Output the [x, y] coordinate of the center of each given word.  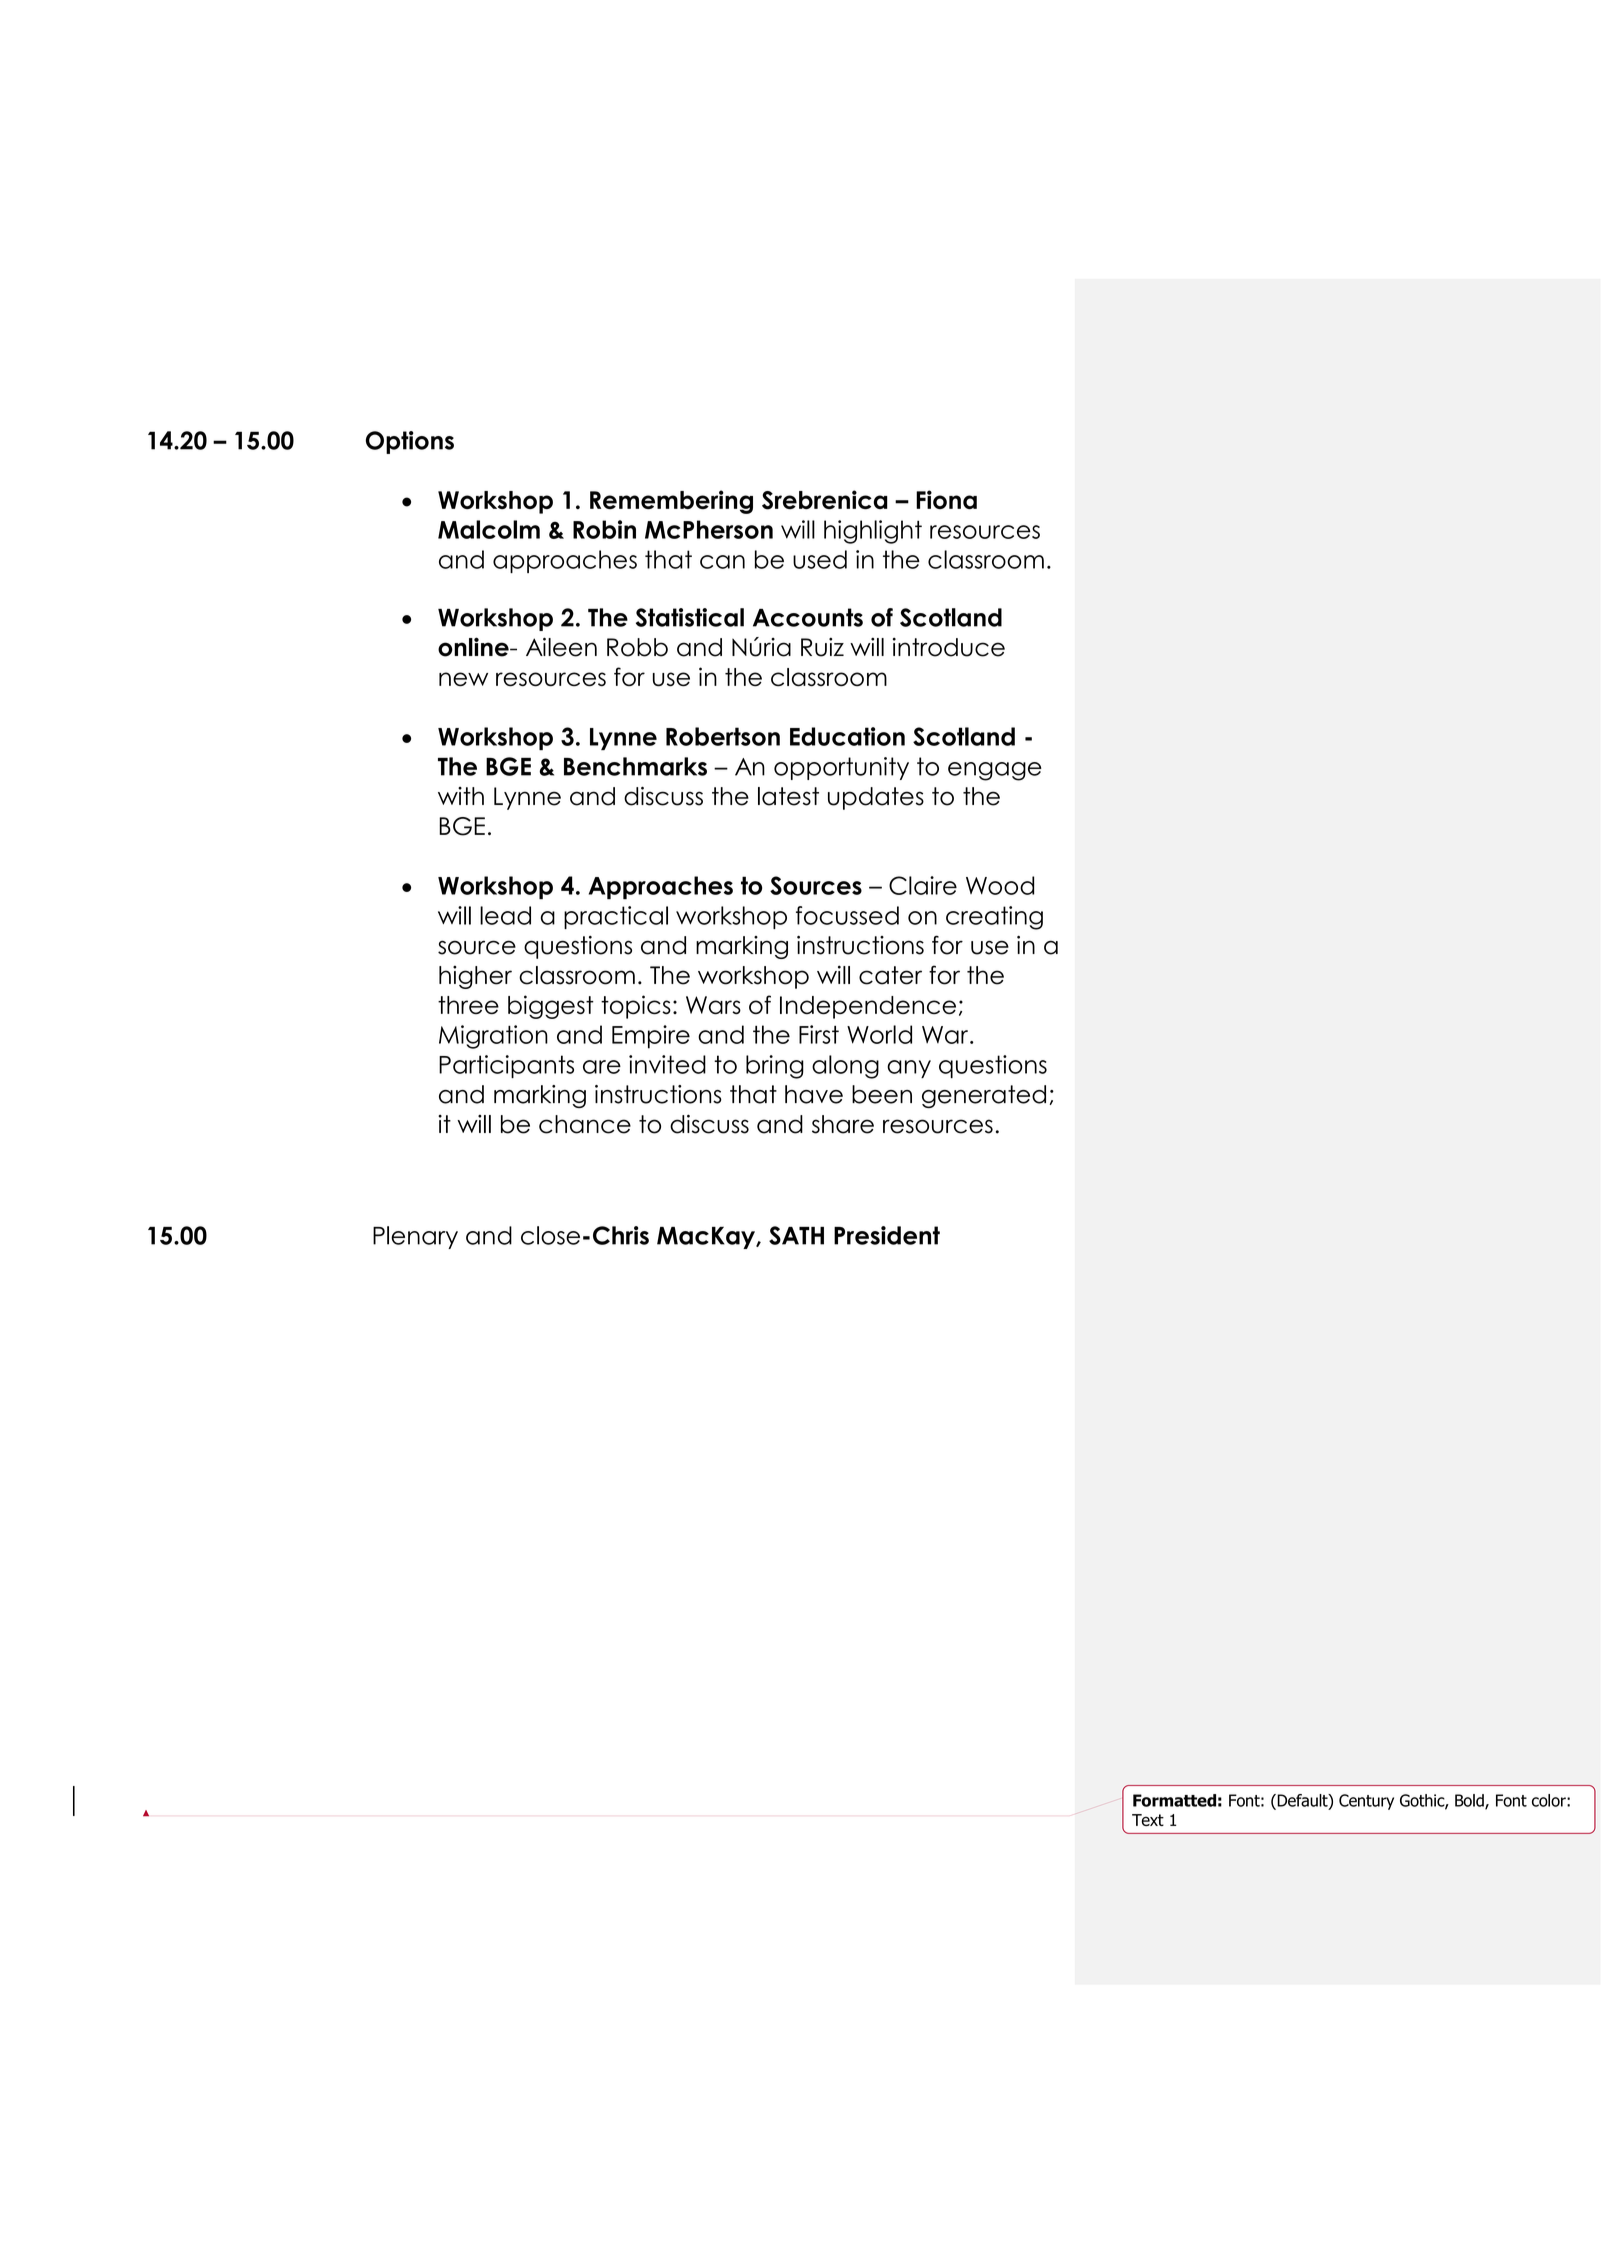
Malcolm [489, 529]
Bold [1470, 1801]
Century [1366, 1802]
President [887, 1235]
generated [984, 1096]
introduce [949, 647]
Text [1148, 1820]
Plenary [415, 1237]
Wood [1000, 885]
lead [505, 915]
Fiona [946, 500]
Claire [923, 885]
